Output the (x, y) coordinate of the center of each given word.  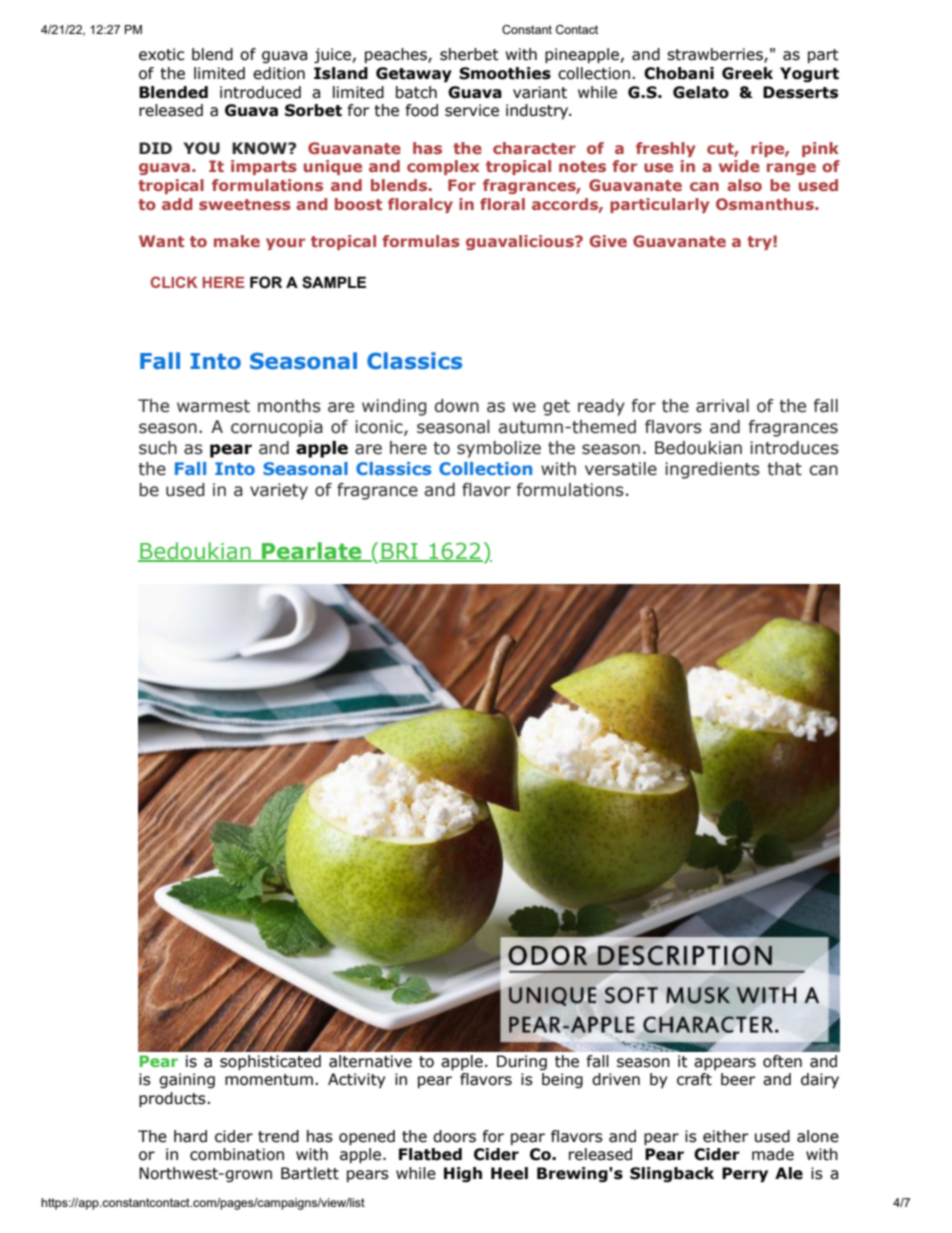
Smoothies (505, 73)
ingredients (712, 470)
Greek (747, 73)
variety (279, 491)
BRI (400, 552)
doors (454, 1136)
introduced (260, 92)
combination (237, 1154)
